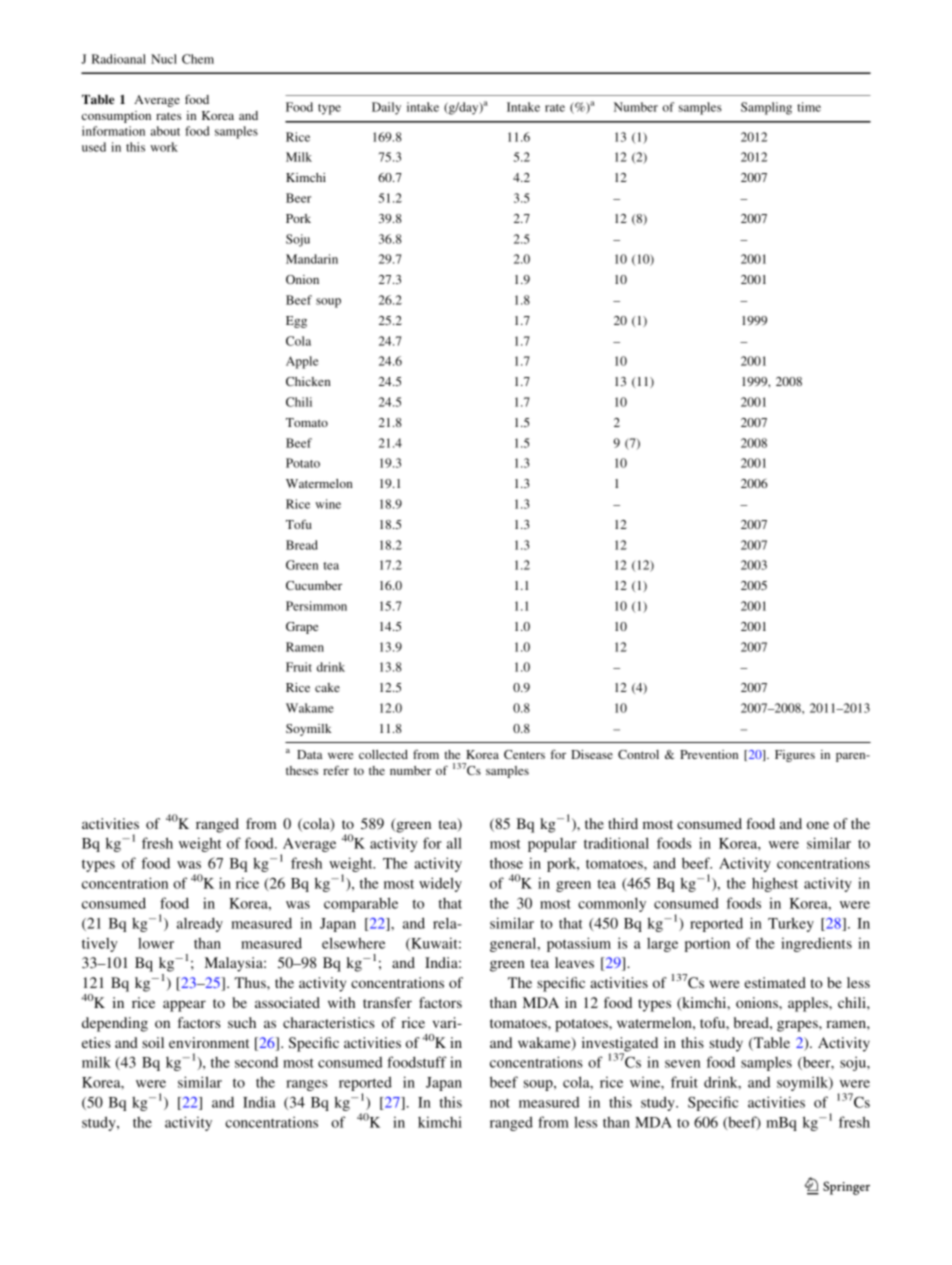  What do you see at coordinates (709, 754) in the screenshot?
I see `Prevention` at bounding box center [709, 754].
